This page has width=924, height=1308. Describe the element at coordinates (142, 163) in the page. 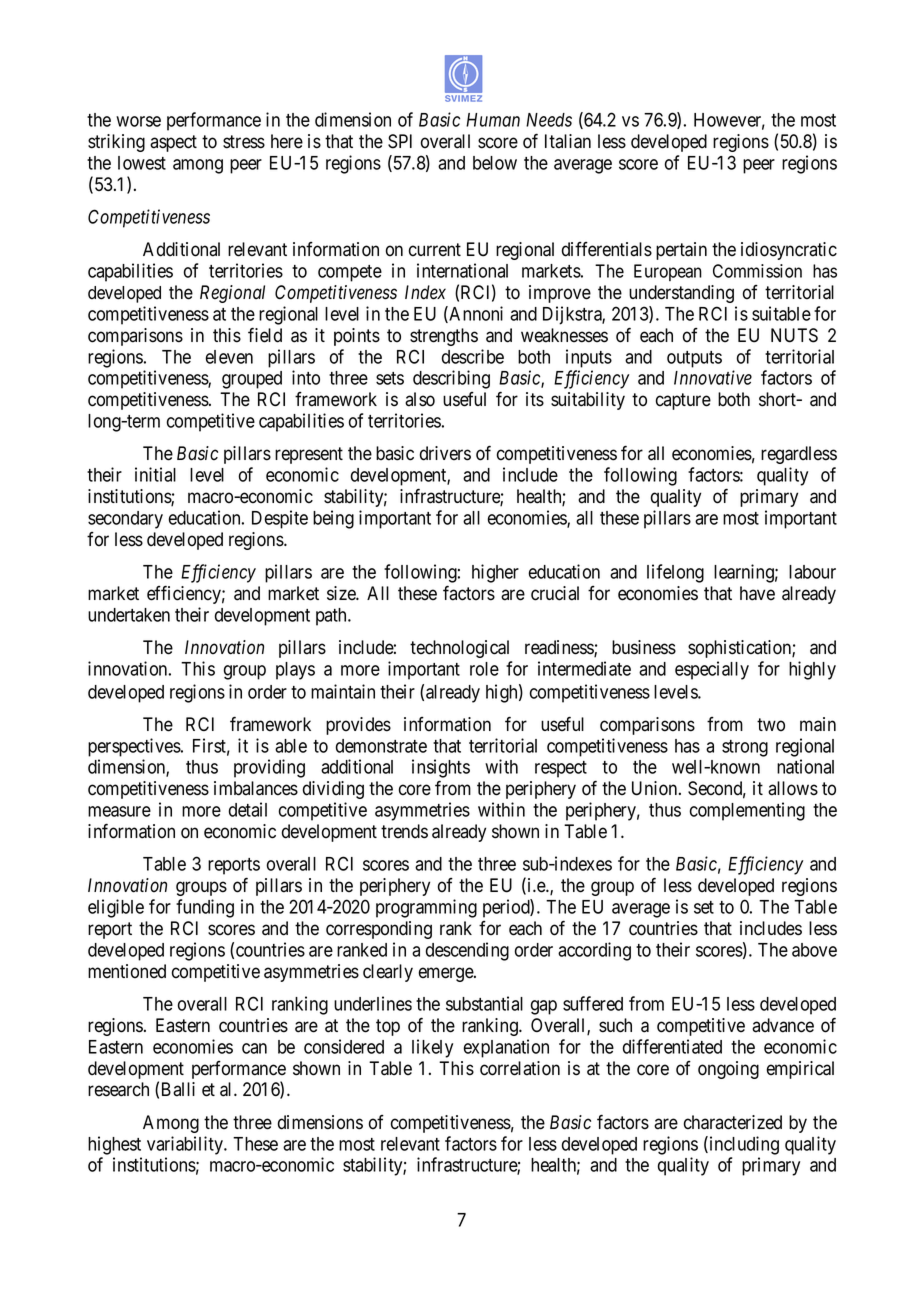

I see `lowest` at that location.
